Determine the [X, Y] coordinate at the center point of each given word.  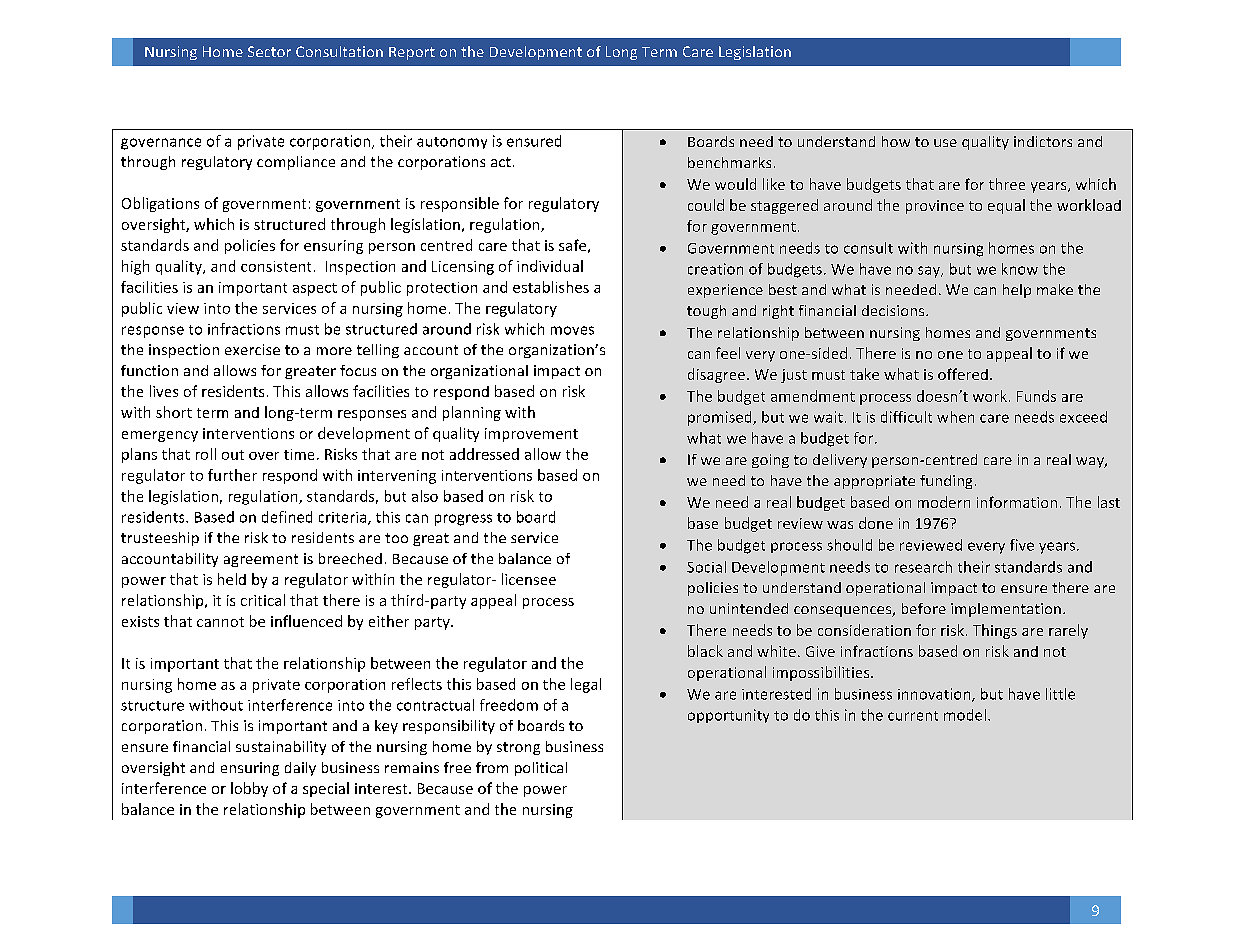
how [896, 141]
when [955, 417]
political [541, 769]
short [174, 412]
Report [412, 53]
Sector [269, 51]
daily [300, 769]
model [965, 715]
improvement [531, 435]
